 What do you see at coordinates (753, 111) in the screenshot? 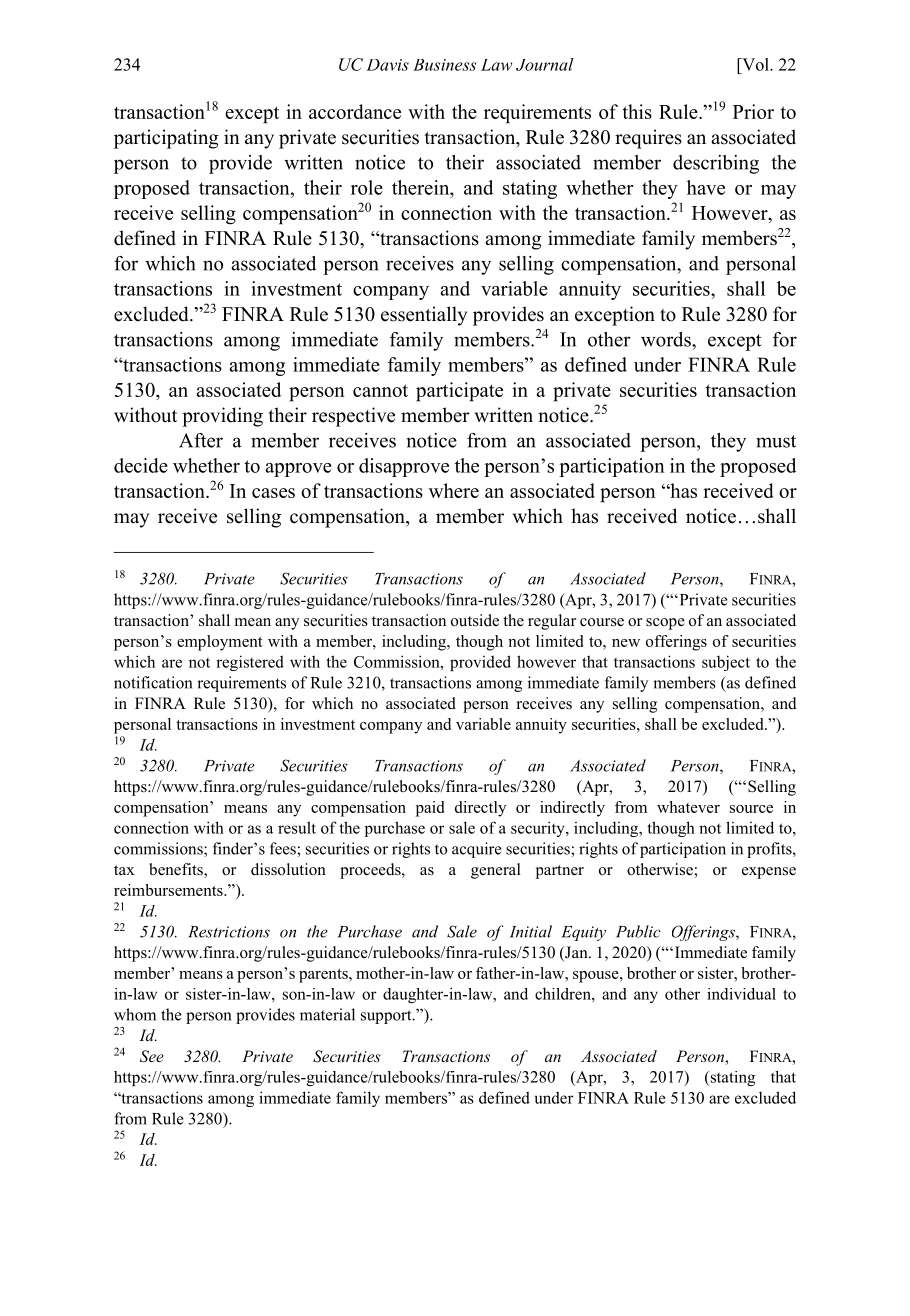
I see `Prior` at bounding box center [753, 111].
